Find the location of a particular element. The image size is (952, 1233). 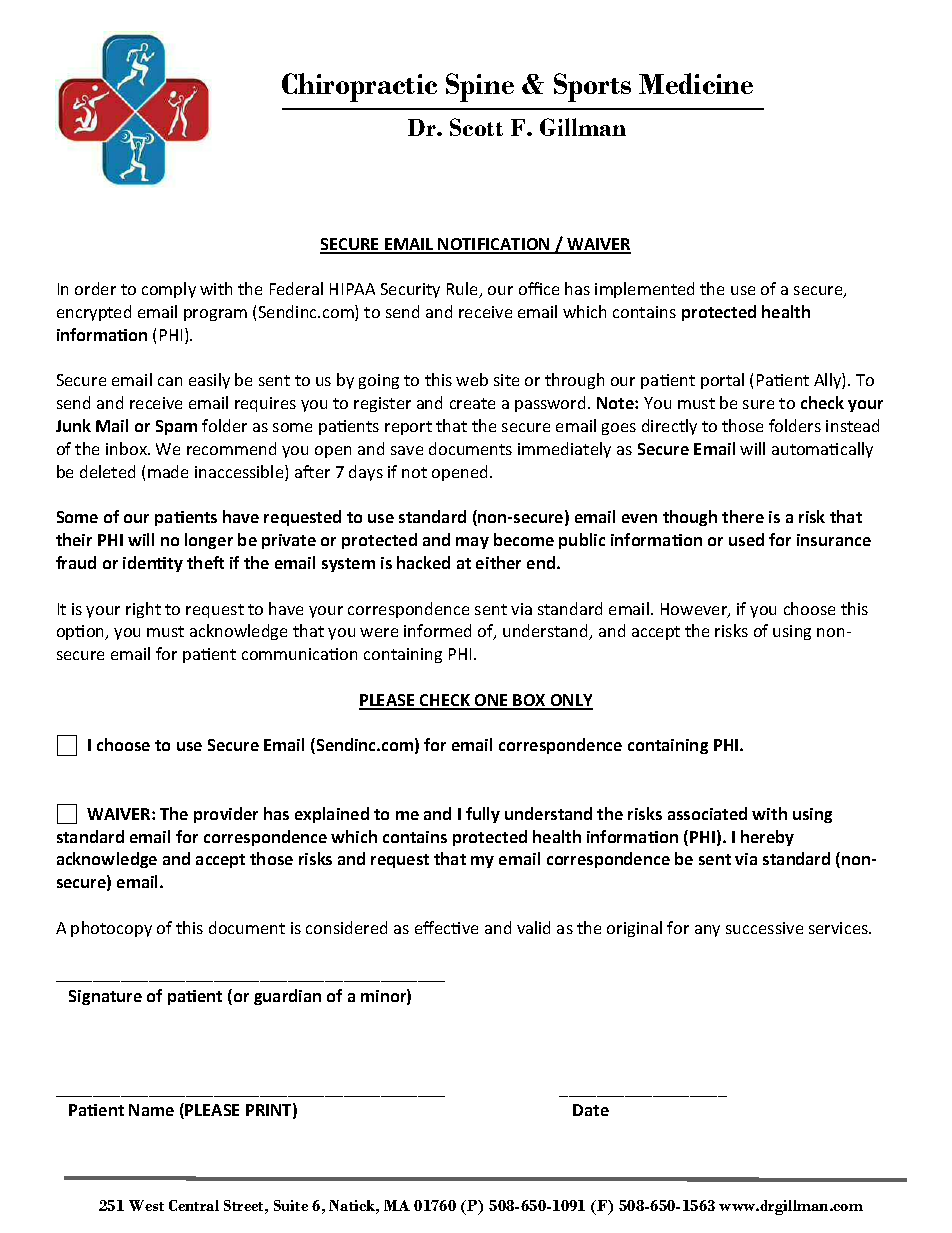

West is located at coordinates (146, 1205).
